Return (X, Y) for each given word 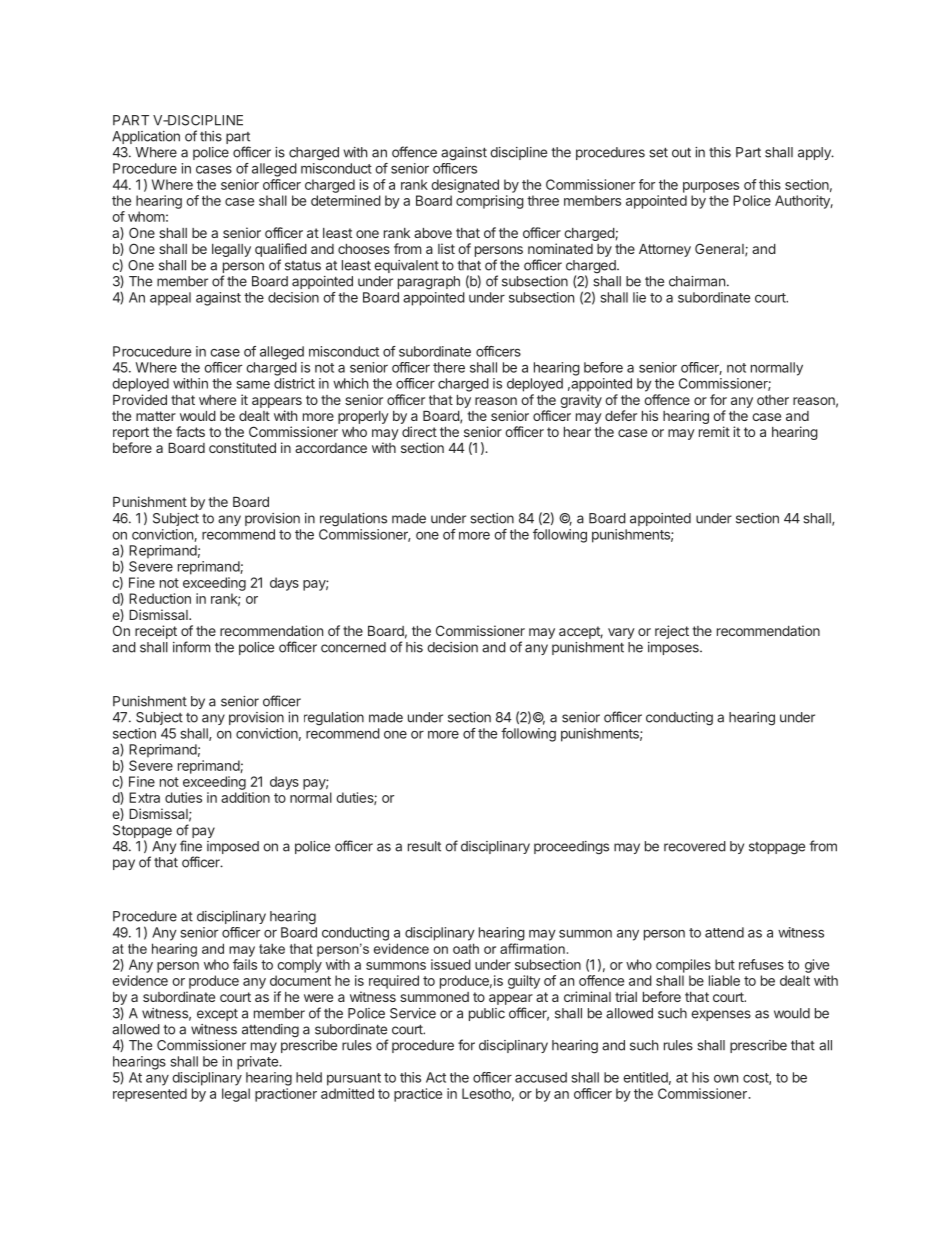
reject (672, 632)
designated (465, 186)
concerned (353, 647)
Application (146, 137)
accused (541, 1077)
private (258, 1063)
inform (191, 647)
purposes (711, 187)
